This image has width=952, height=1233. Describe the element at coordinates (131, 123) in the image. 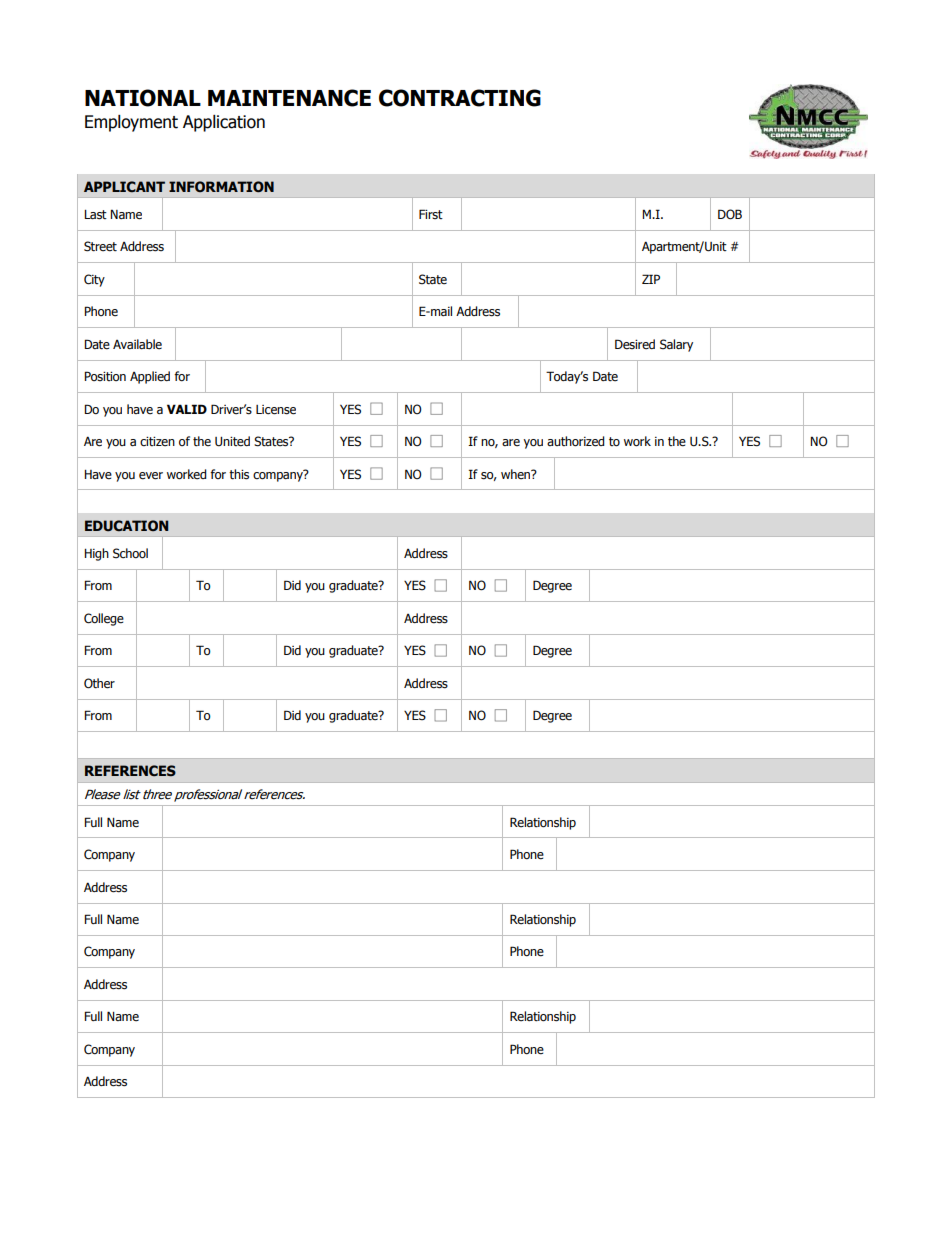

I see `Employment` at that location.
